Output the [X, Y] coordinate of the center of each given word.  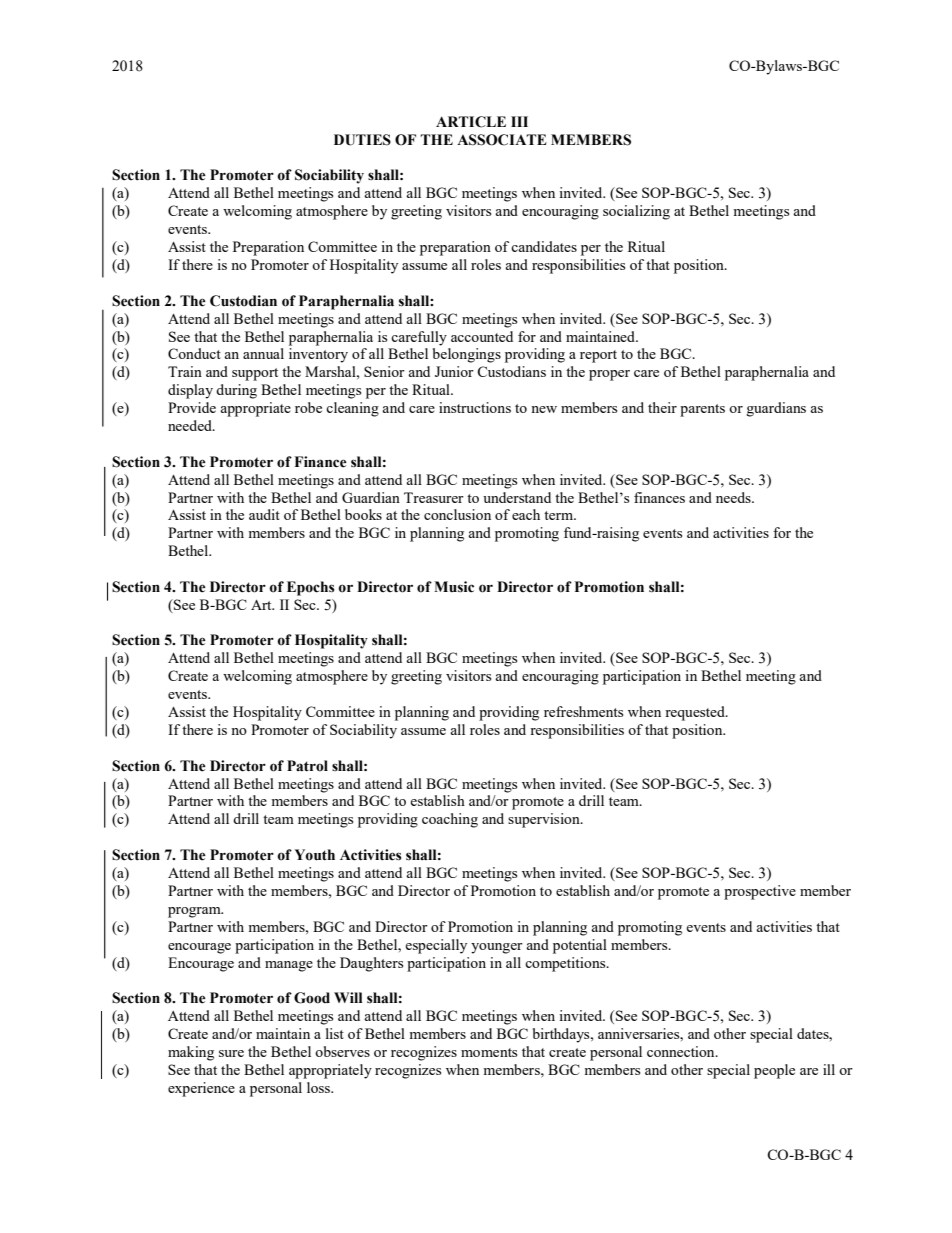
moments [489, 1052]
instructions [475, 407]
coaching [450, 820]
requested [696, 713]
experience [201, 1089]
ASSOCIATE [502, 140]
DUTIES [362, 140]
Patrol [307, 766]
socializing [636, 212]
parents [702, 410]
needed [191, 425]
